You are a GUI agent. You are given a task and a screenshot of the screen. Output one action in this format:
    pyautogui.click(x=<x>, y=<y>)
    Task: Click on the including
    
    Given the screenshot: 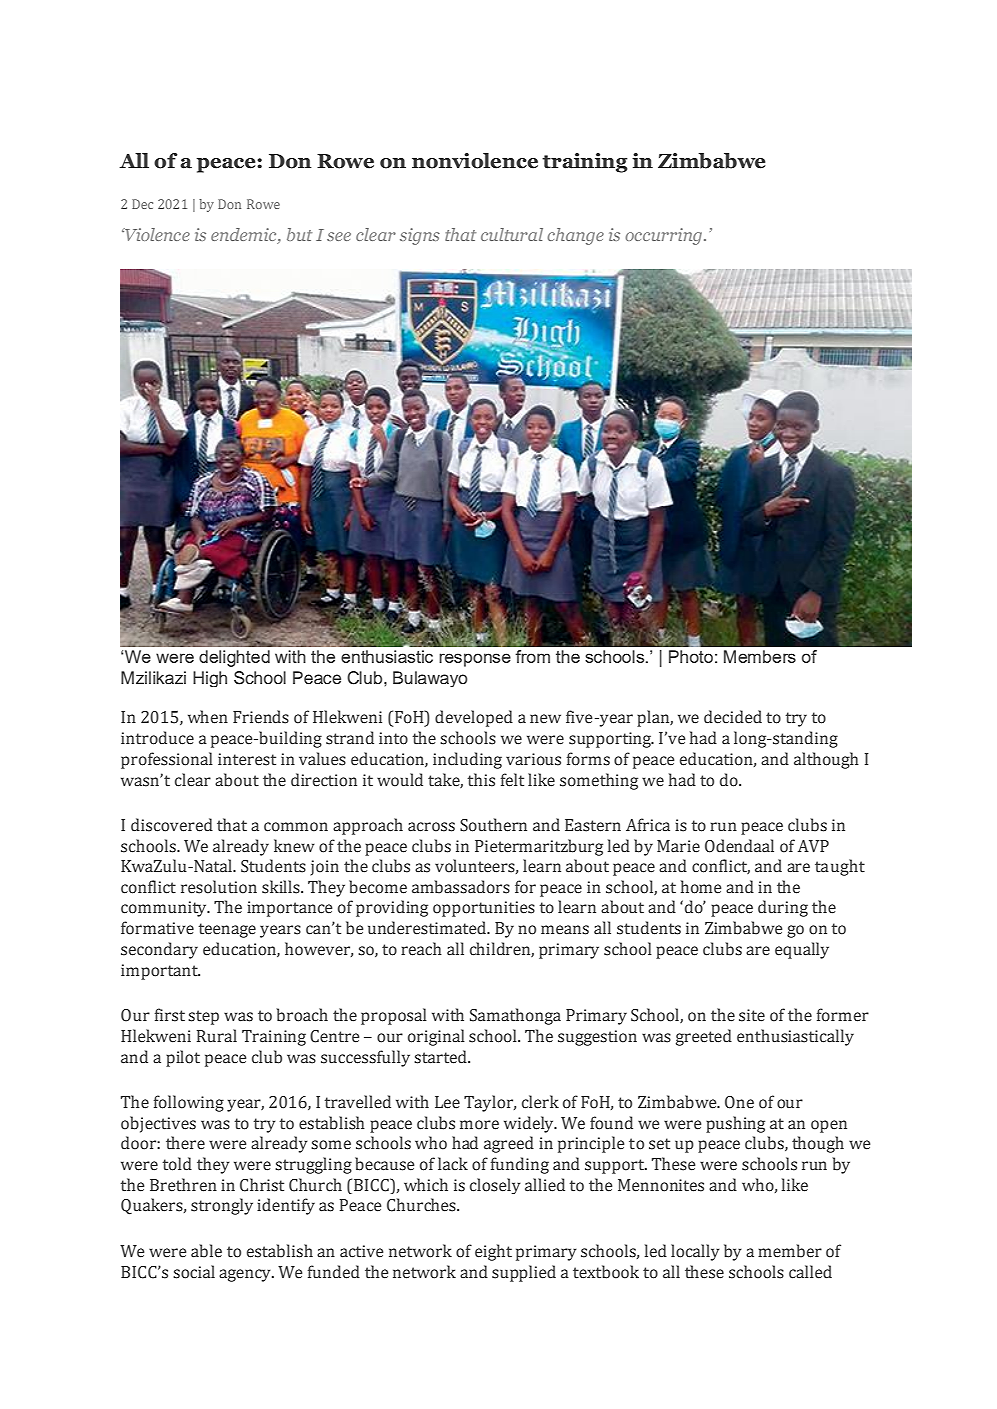 What is the action you would take?
    pyautogui.click(x=467, y=760)
